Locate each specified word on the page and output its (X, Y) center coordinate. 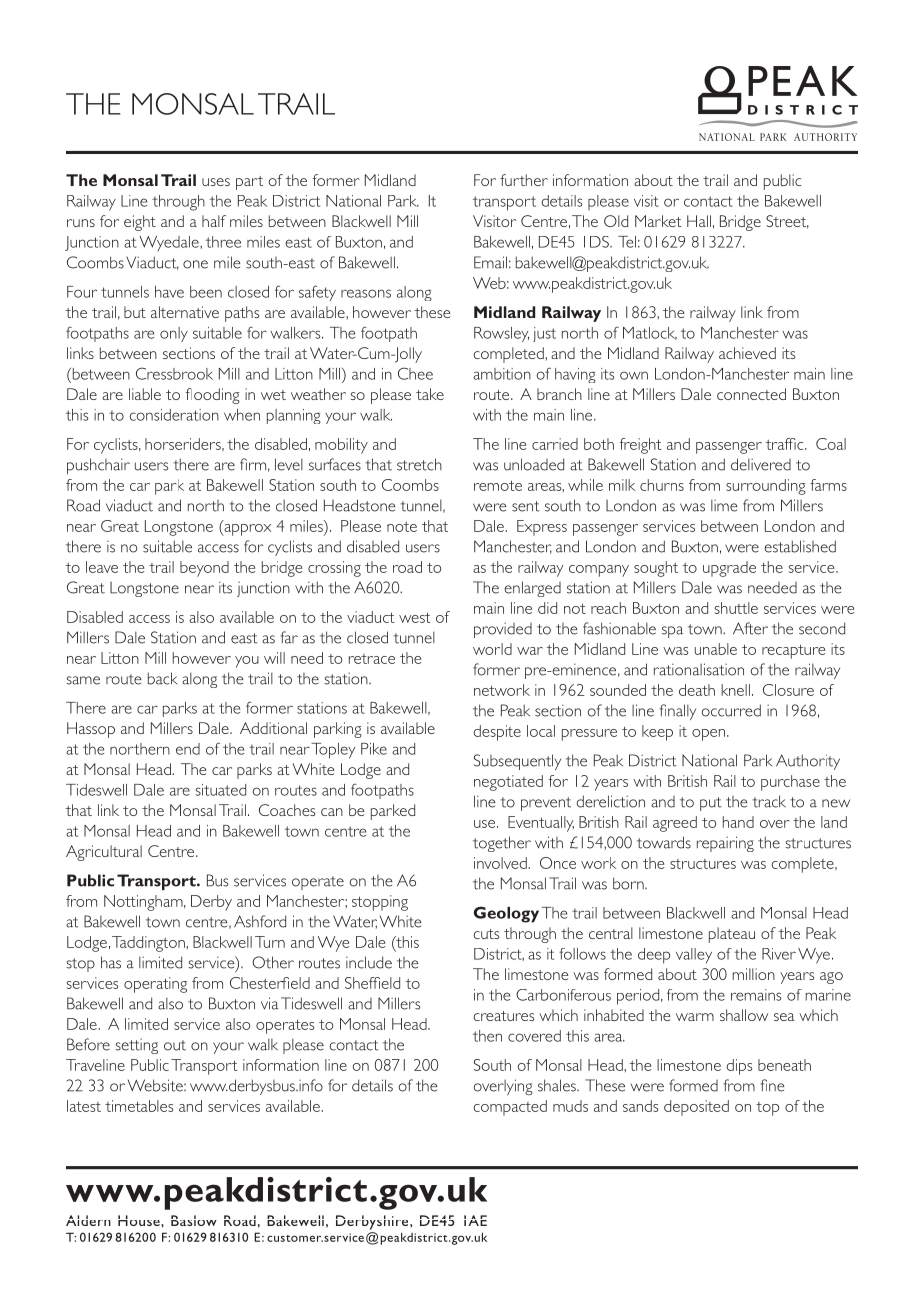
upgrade (729, 569)
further (524, 180)
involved (501, 863)
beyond (204, 569)
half (214, 221)
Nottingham (144, 903)
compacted (510, 1108)
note (402, 527)
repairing (725, 844)
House (140, 1220)
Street (787, 222)
